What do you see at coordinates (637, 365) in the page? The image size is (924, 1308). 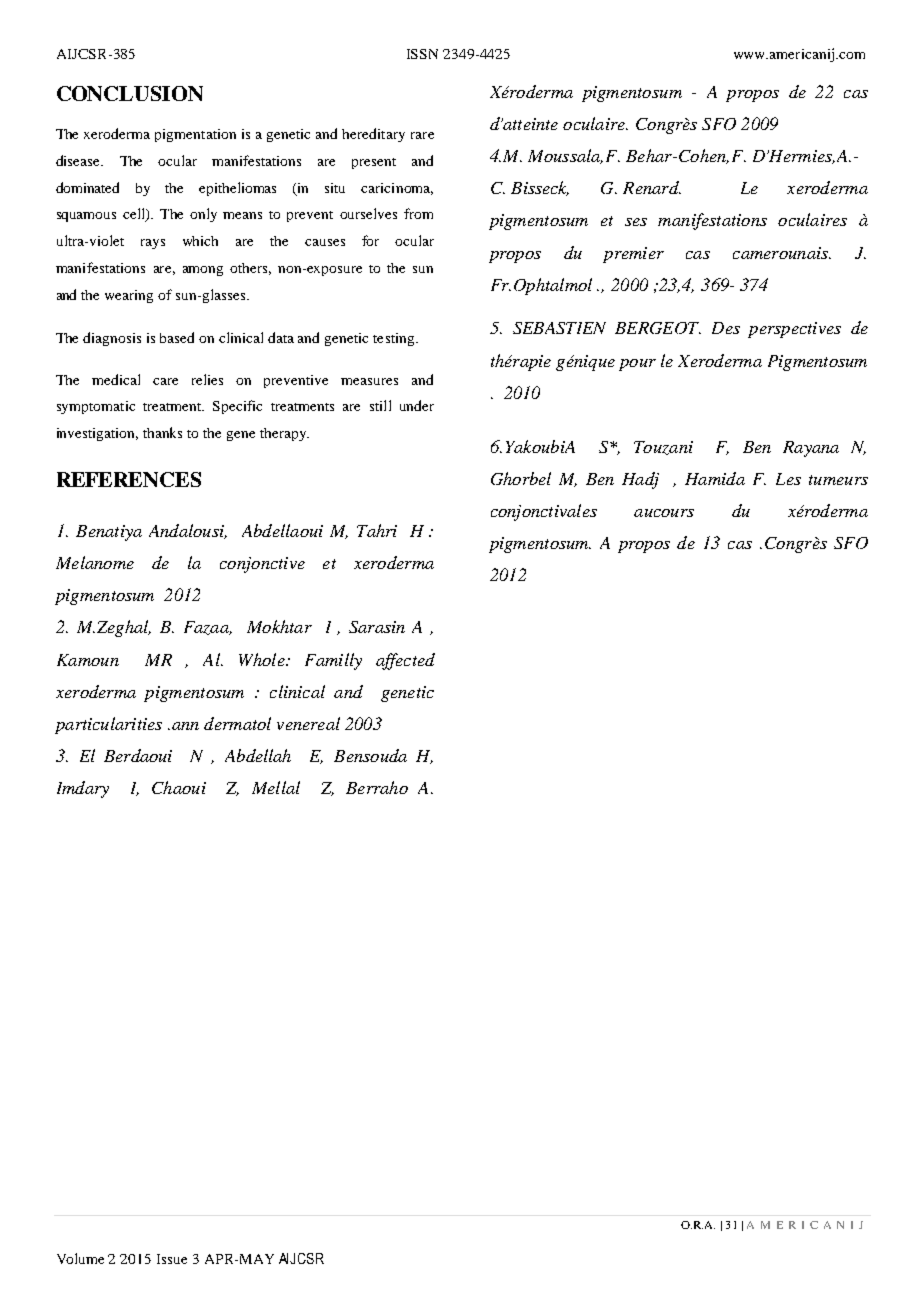 I see `pour` at bounding box center [637, 365].
